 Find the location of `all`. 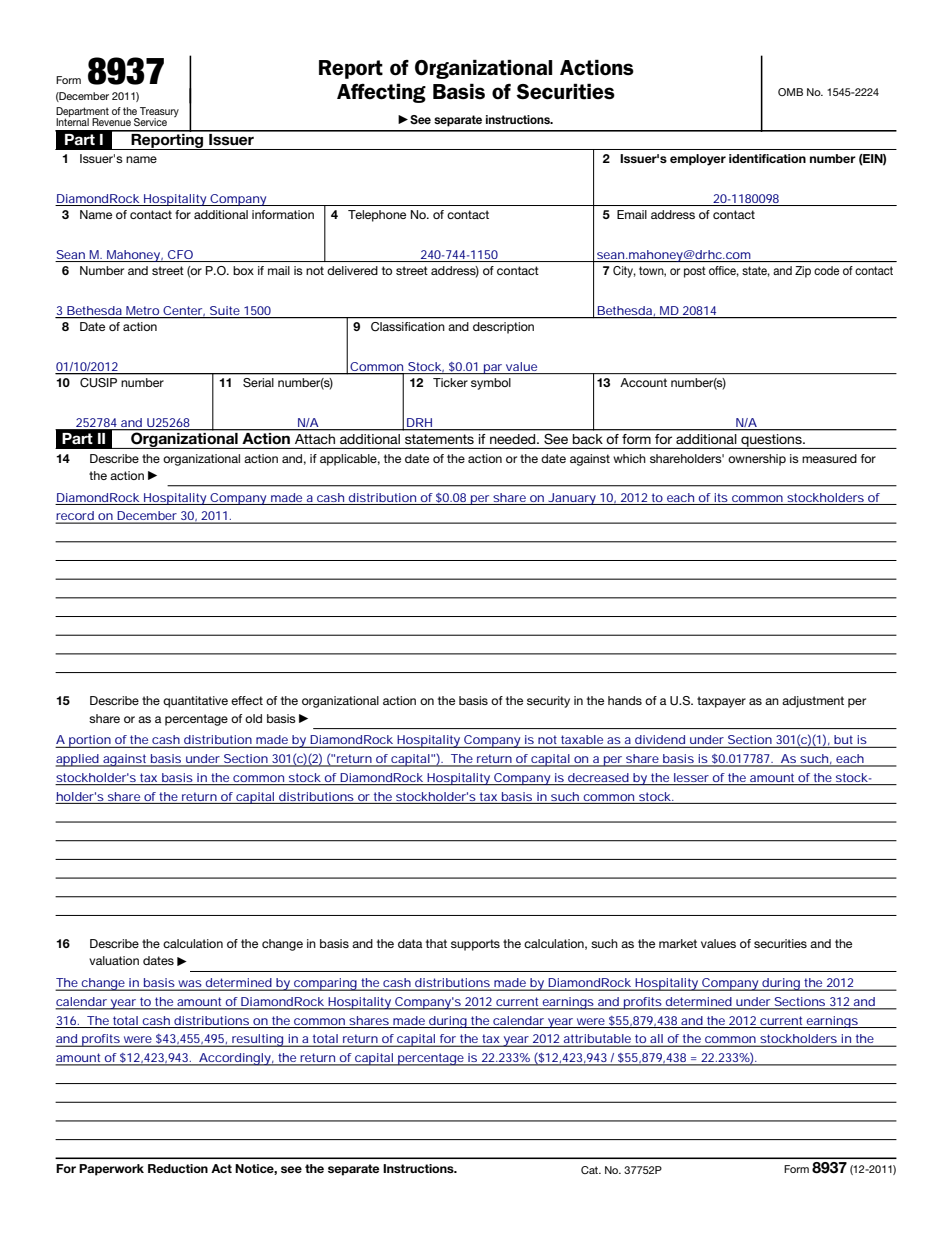

all is located at coordinates (656, 1040).
